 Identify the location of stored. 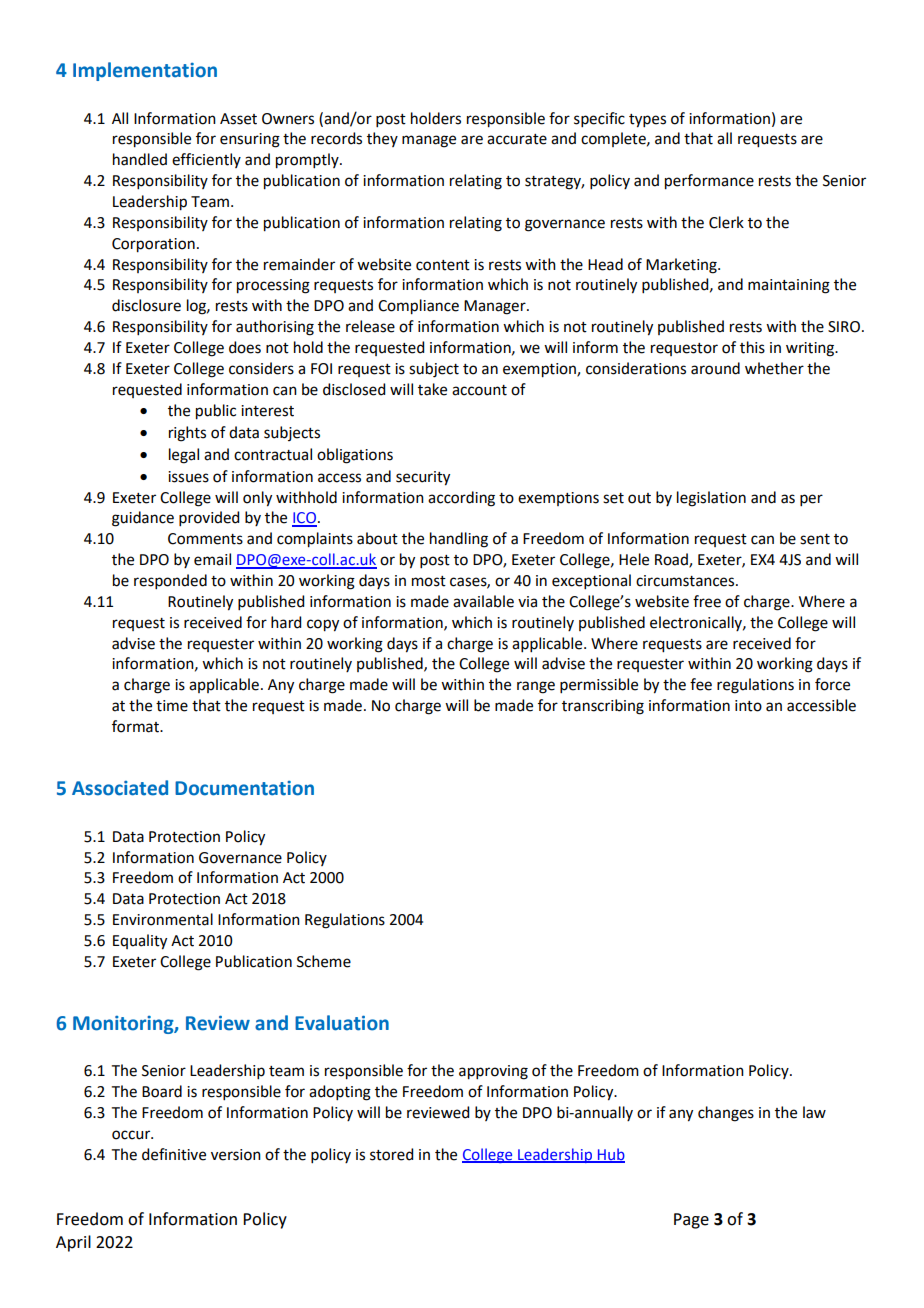
(391, 1154).
